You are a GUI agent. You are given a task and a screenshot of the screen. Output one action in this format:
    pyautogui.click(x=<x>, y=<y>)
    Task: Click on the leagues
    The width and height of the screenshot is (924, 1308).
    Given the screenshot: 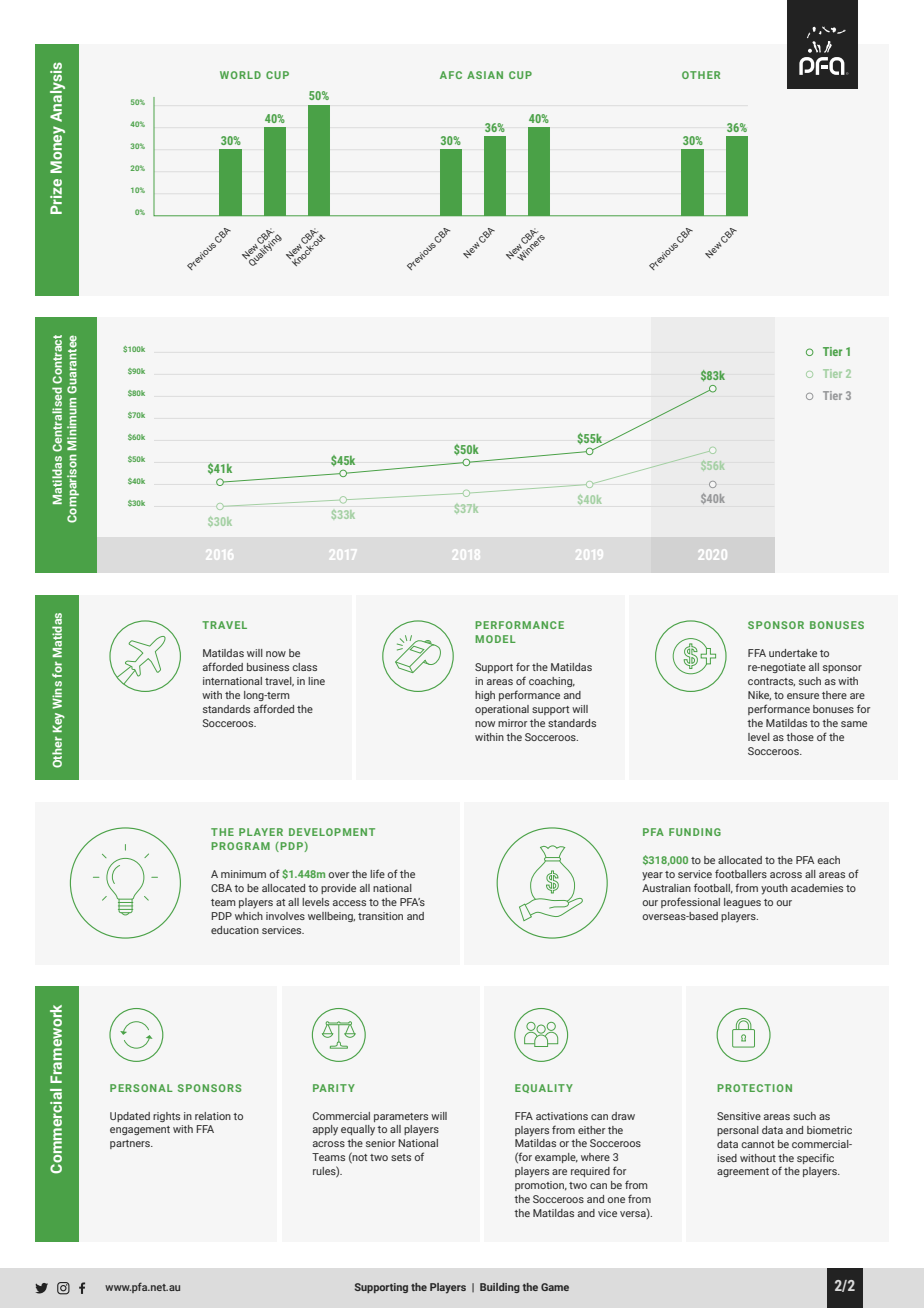 What is the action you would take?
    pyautogui.click(x=742, y=903)
